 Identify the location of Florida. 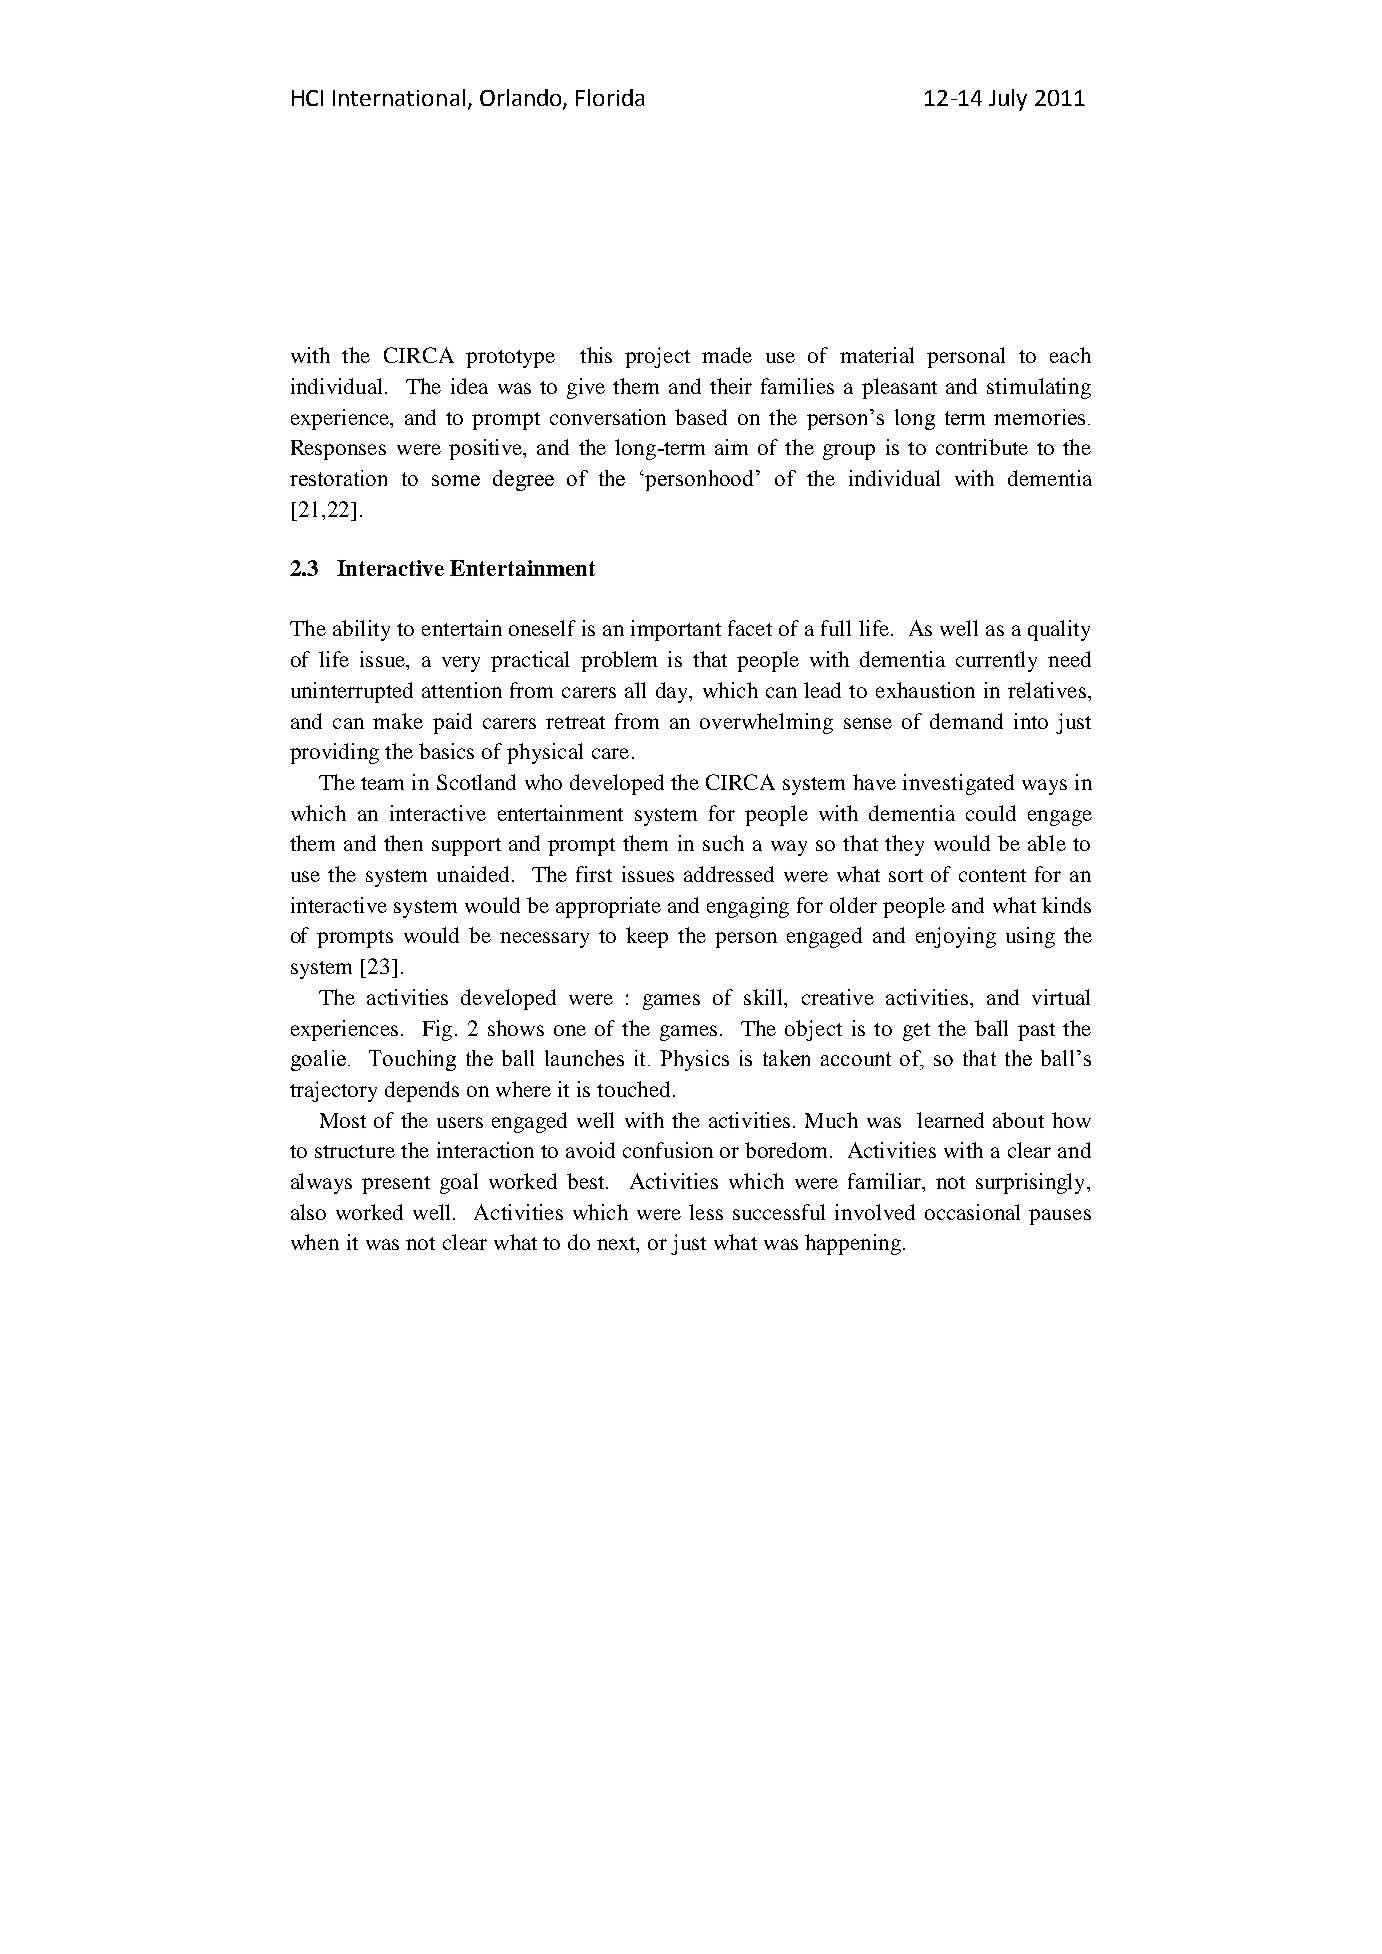
(610, 97).
